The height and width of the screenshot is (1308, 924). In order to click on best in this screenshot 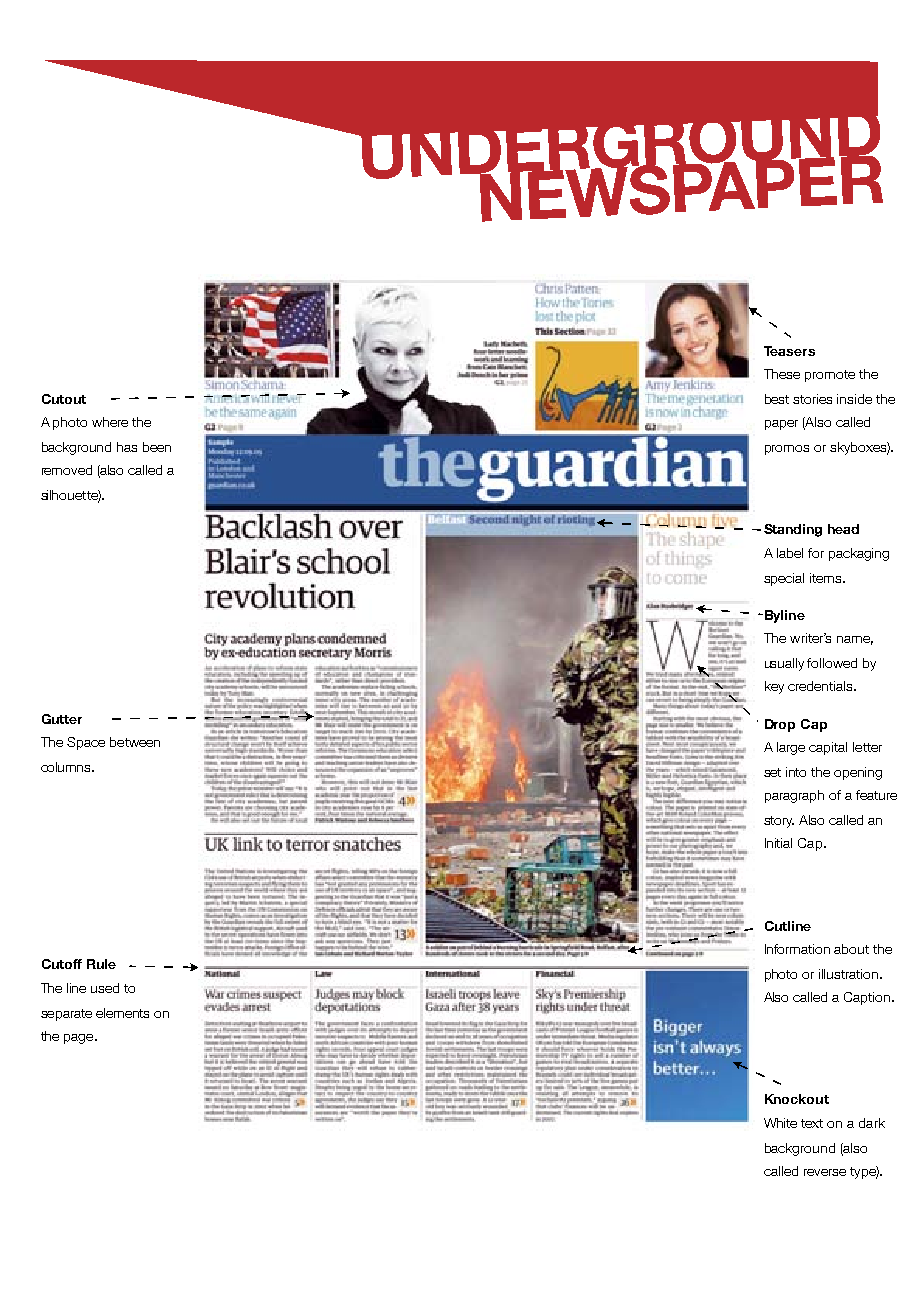, I will do `click(777, 399)`.
